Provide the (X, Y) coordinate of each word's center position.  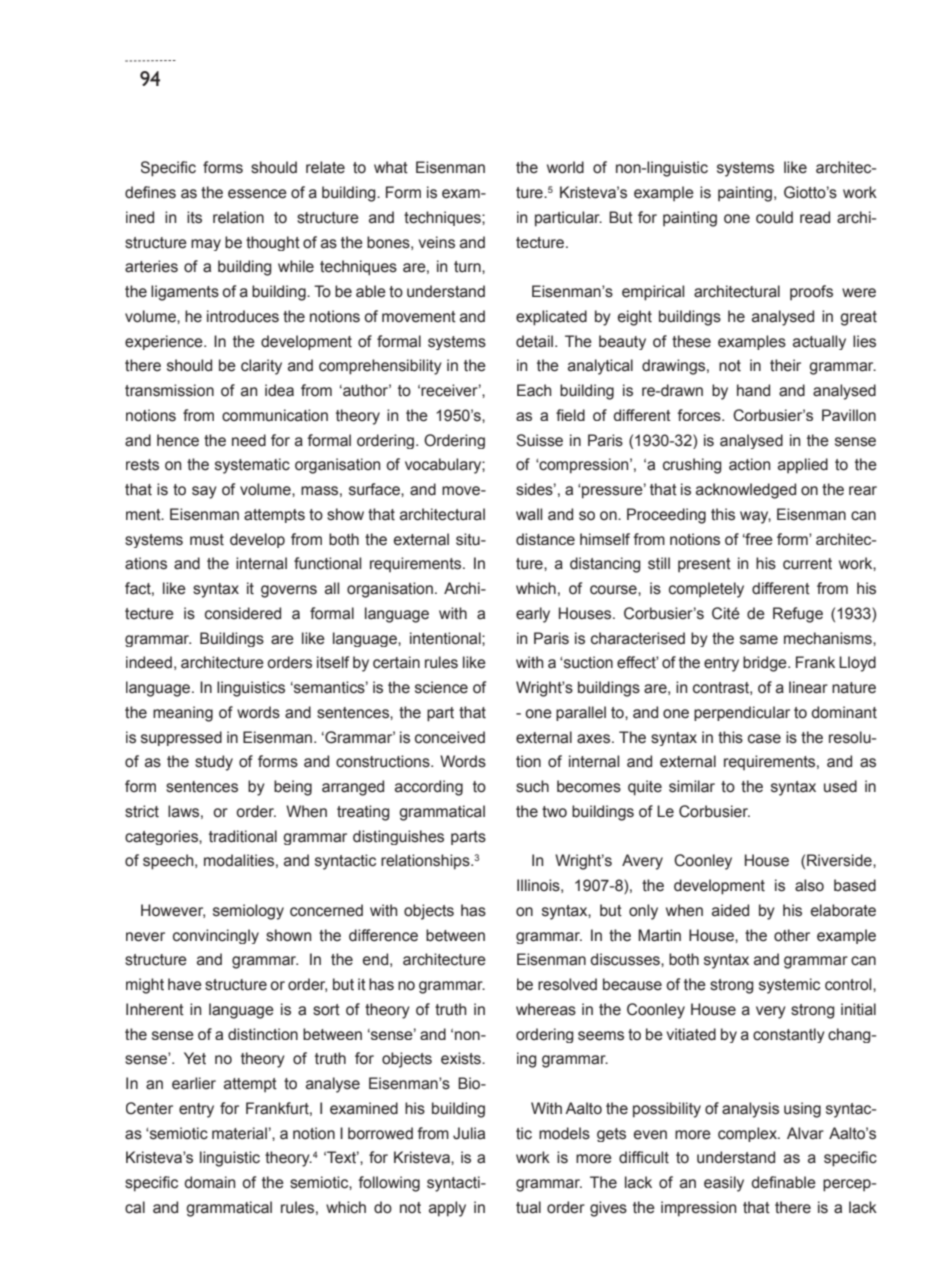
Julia (469, 1133)
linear (808, 687)
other (792, 935)
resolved (567, 984)
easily (724, 1184)
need (249, 440)
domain (209, 1182)
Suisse (539, 440)
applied (803, 466)
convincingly (216, 936)
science (441, 687)
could (774, 217)
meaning (183, 714)
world (565, 167)
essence (257, 194)
